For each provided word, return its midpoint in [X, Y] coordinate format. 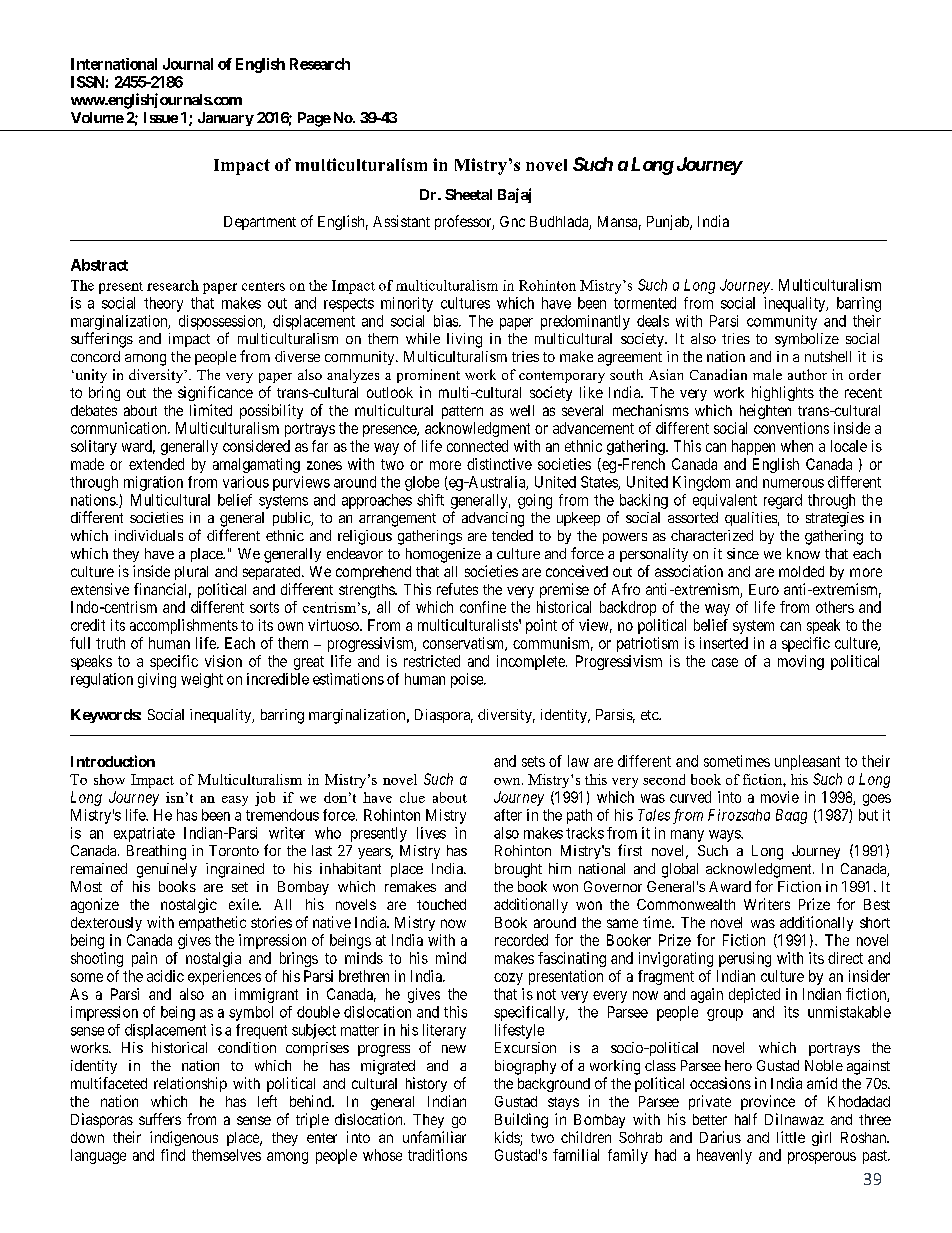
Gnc [512, 221]
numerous [793, 483]
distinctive [499, 464]
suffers [160, 1119]
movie [780, 797]
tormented [645, 303]
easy [235, 801]
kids [508, 1138]
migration [153, 483]
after [508, 815]
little [791, 1137]
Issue [161, 117]
